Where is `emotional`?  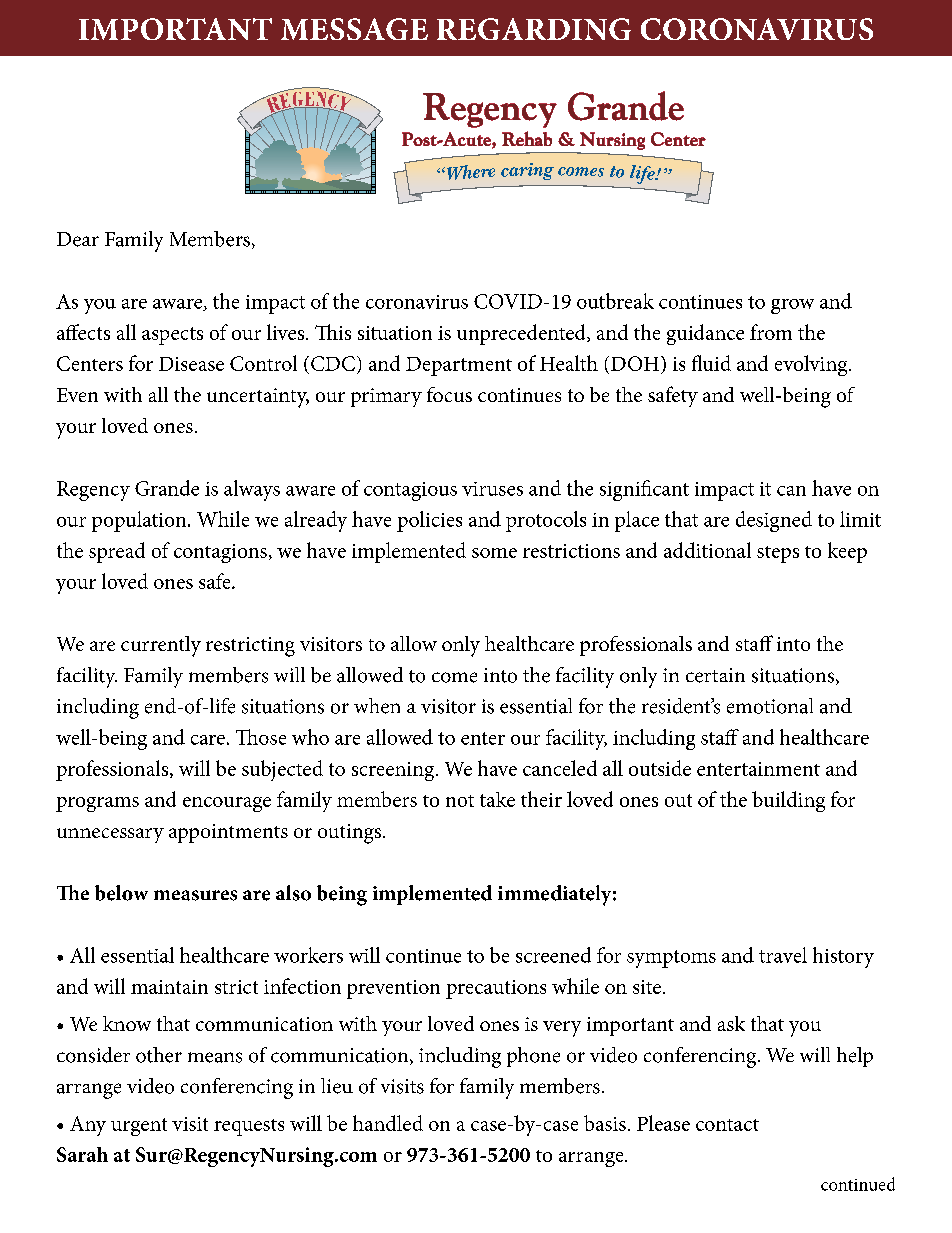
emotional is located at coordinates (770, 706).
